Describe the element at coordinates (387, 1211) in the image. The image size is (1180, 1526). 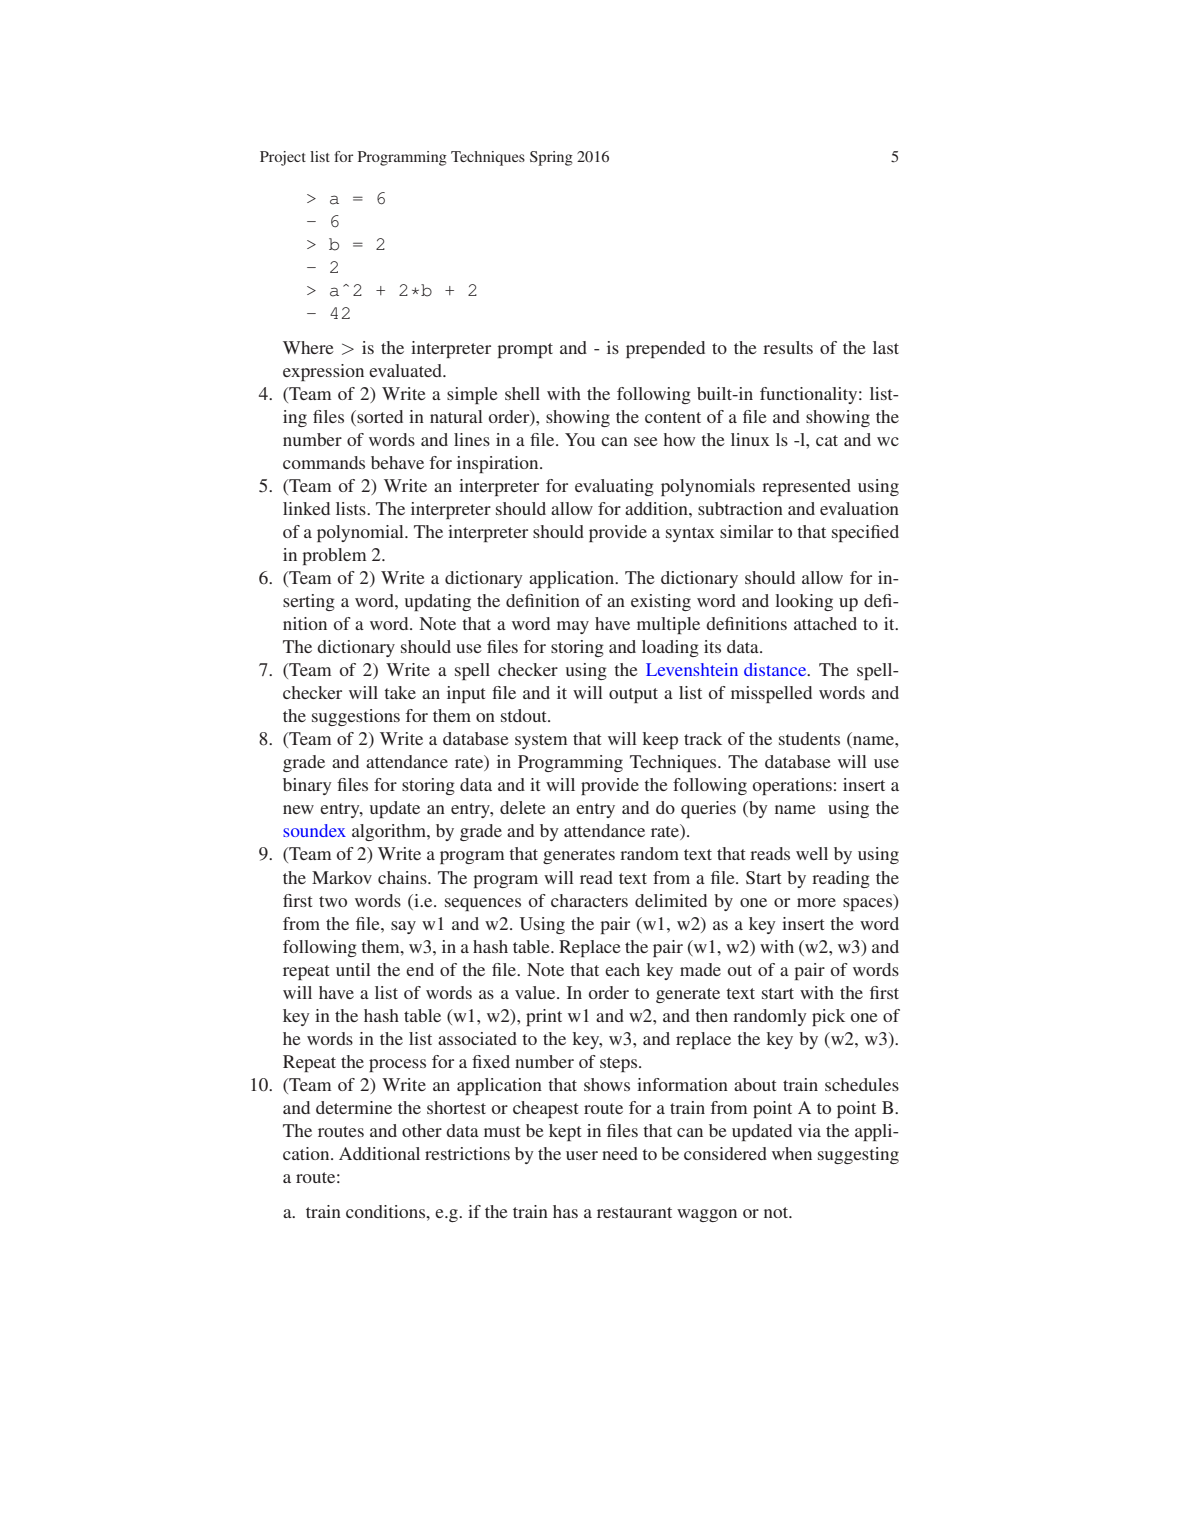
I see `conditions` at that location.
